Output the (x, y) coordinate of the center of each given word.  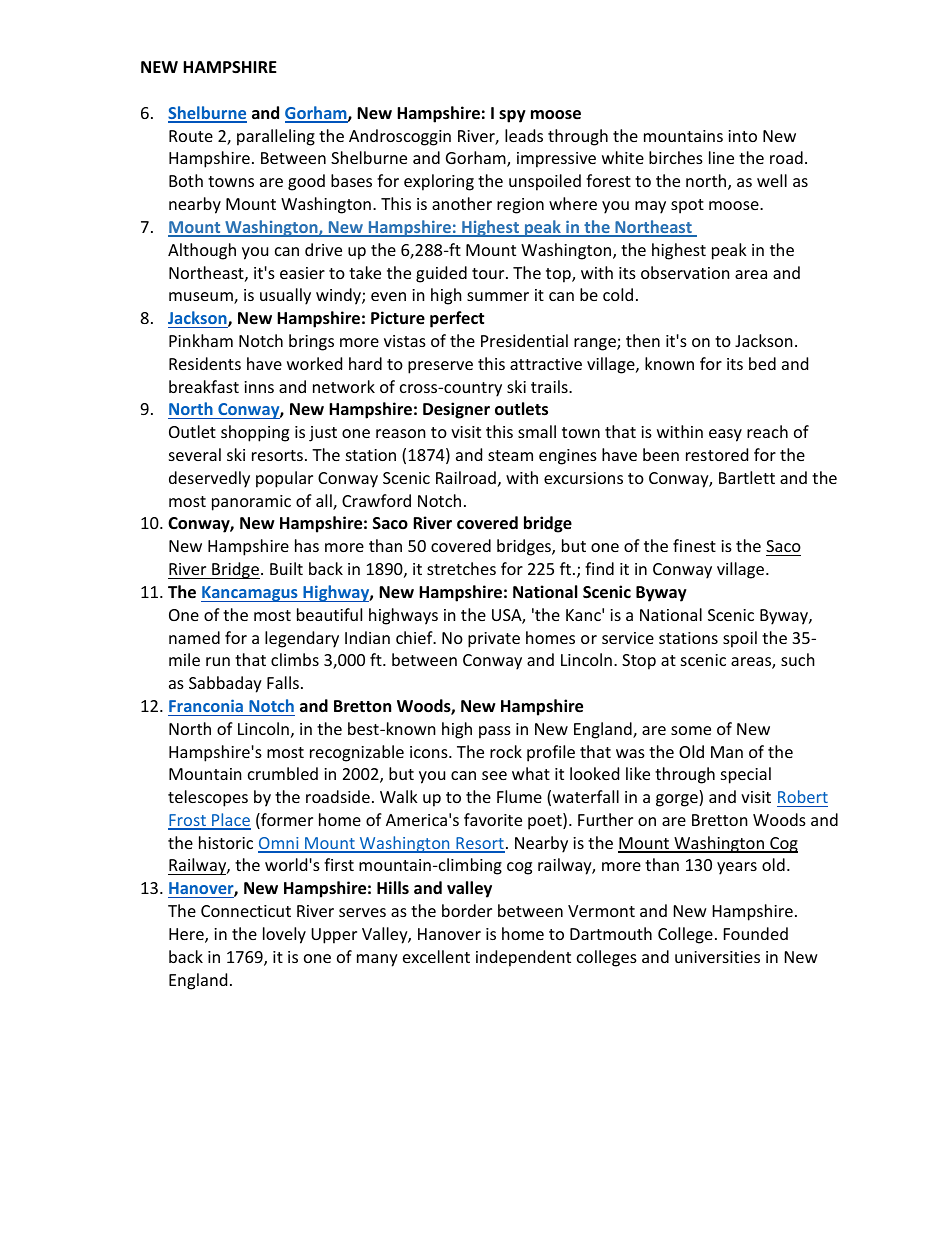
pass (495, 732)
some (691, 730)
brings (311, 342)
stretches (461, 568)
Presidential (524, 340)
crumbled (283, 773)
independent (523, 958)
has (307, 545)
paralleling (276, 137)
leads (524, 135)
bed (762, 363)
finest (694, 545)
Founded (756, 933)
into (742, 136)
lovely (284, 935)
